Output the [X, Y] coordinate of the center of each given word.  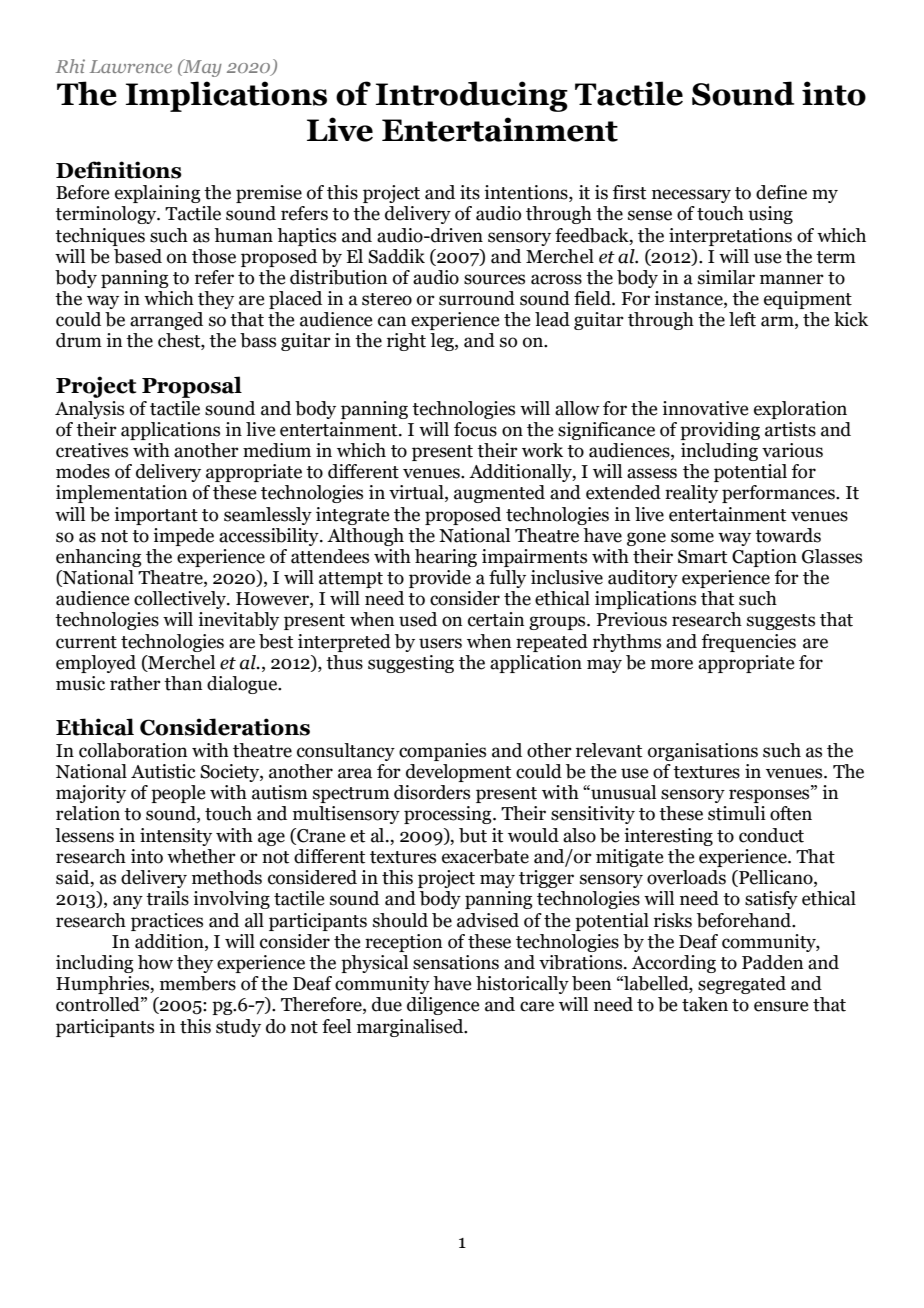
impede [183, 537]
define [781, 192]
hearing [446, 558]
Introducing [472, 96]
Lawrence [131, 66]
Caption [764, 558]
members [198, 983]
